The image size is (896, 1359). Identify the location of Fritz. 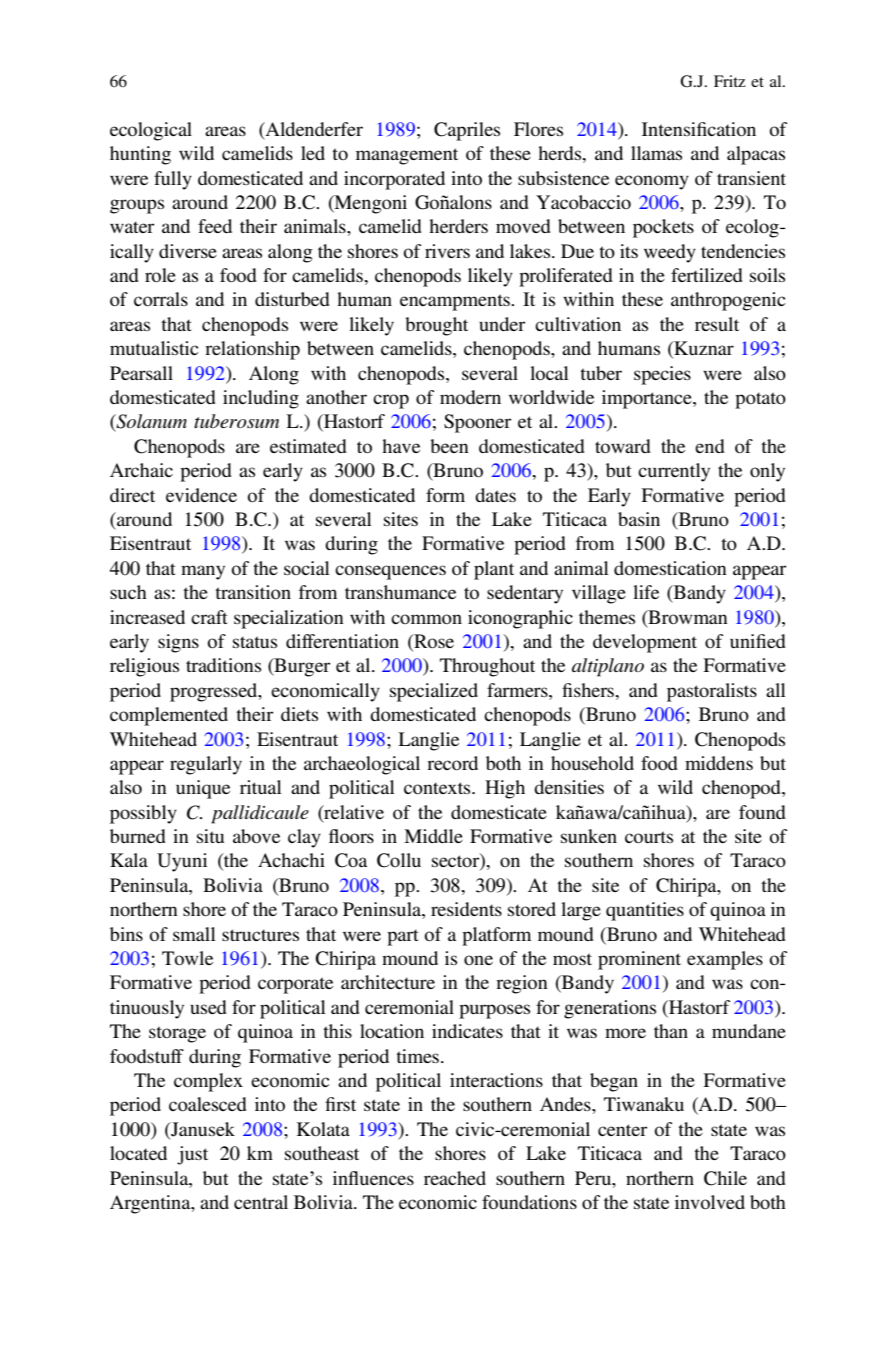
(730, 81).
